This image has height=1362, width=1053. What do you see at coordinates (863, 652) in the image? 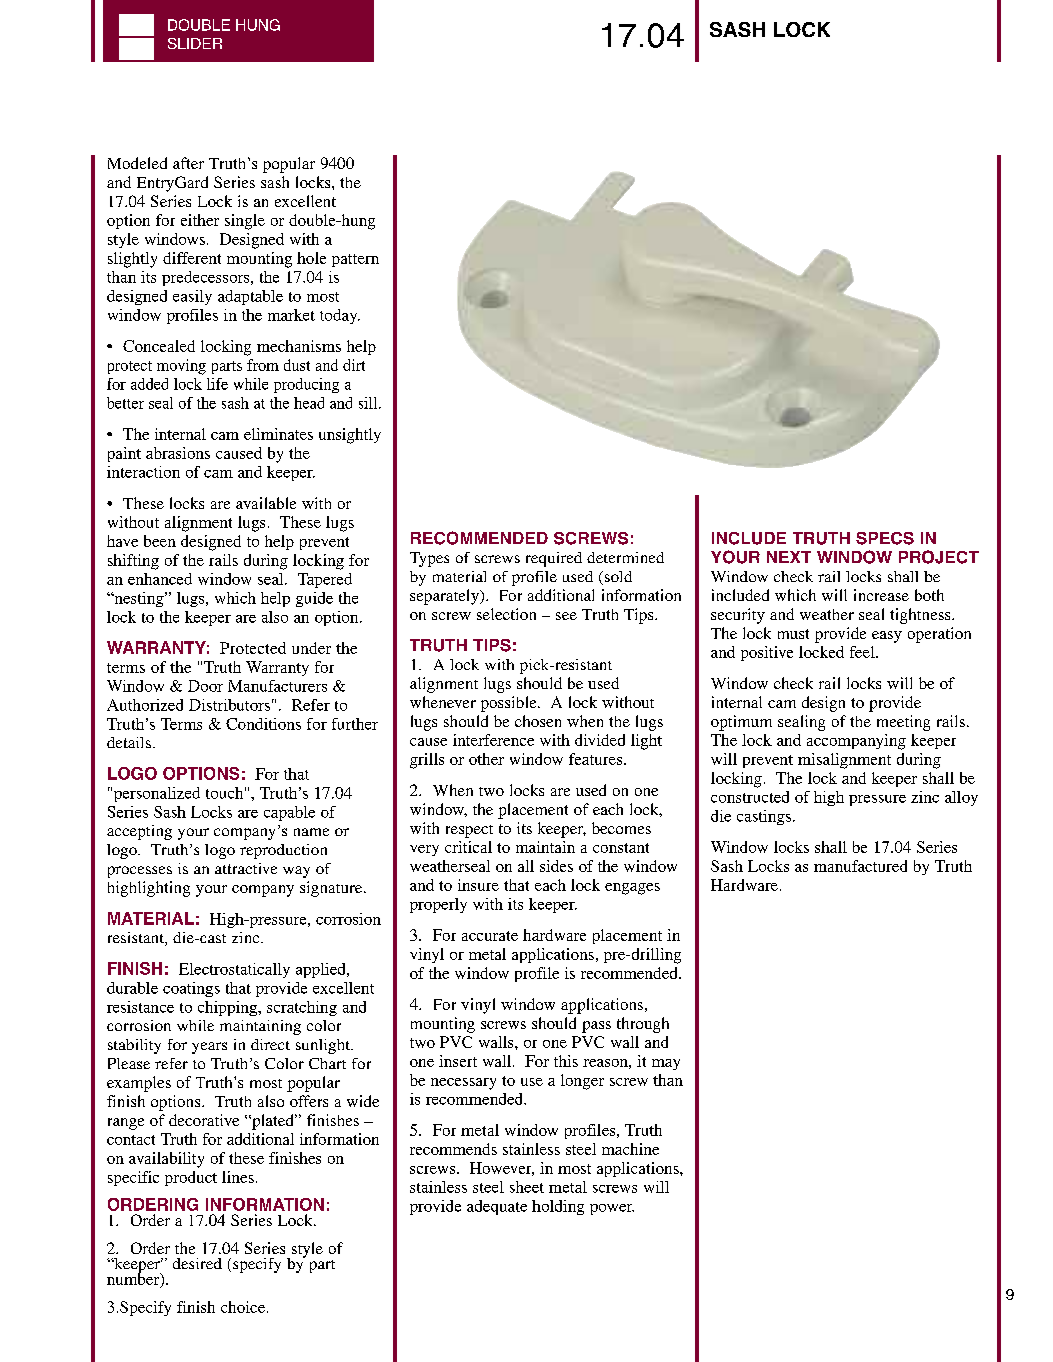
I see `feel` at bounding box center [863, 652].
